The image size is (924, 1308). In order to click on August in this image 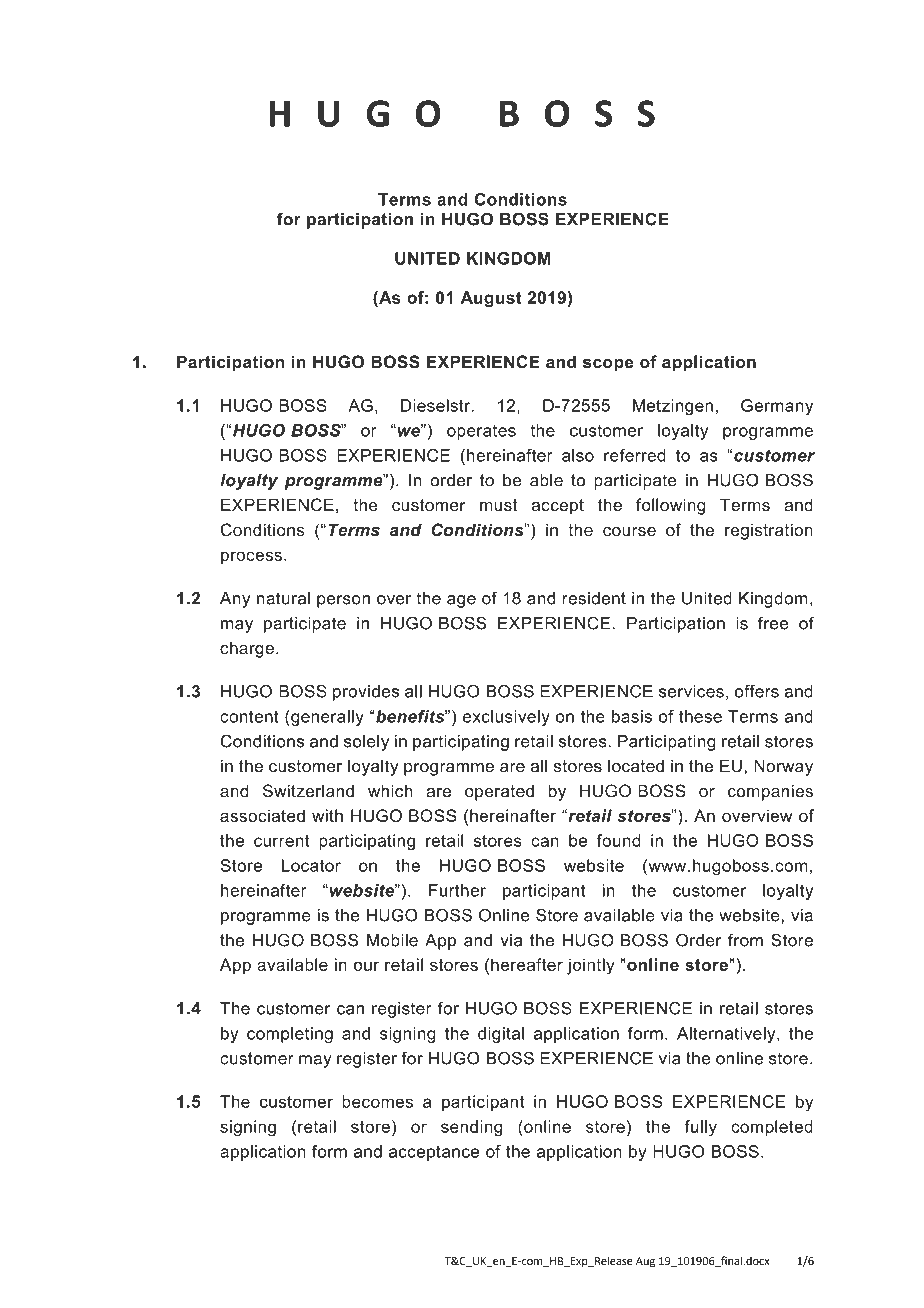, I will do `click(491, 299)`.
